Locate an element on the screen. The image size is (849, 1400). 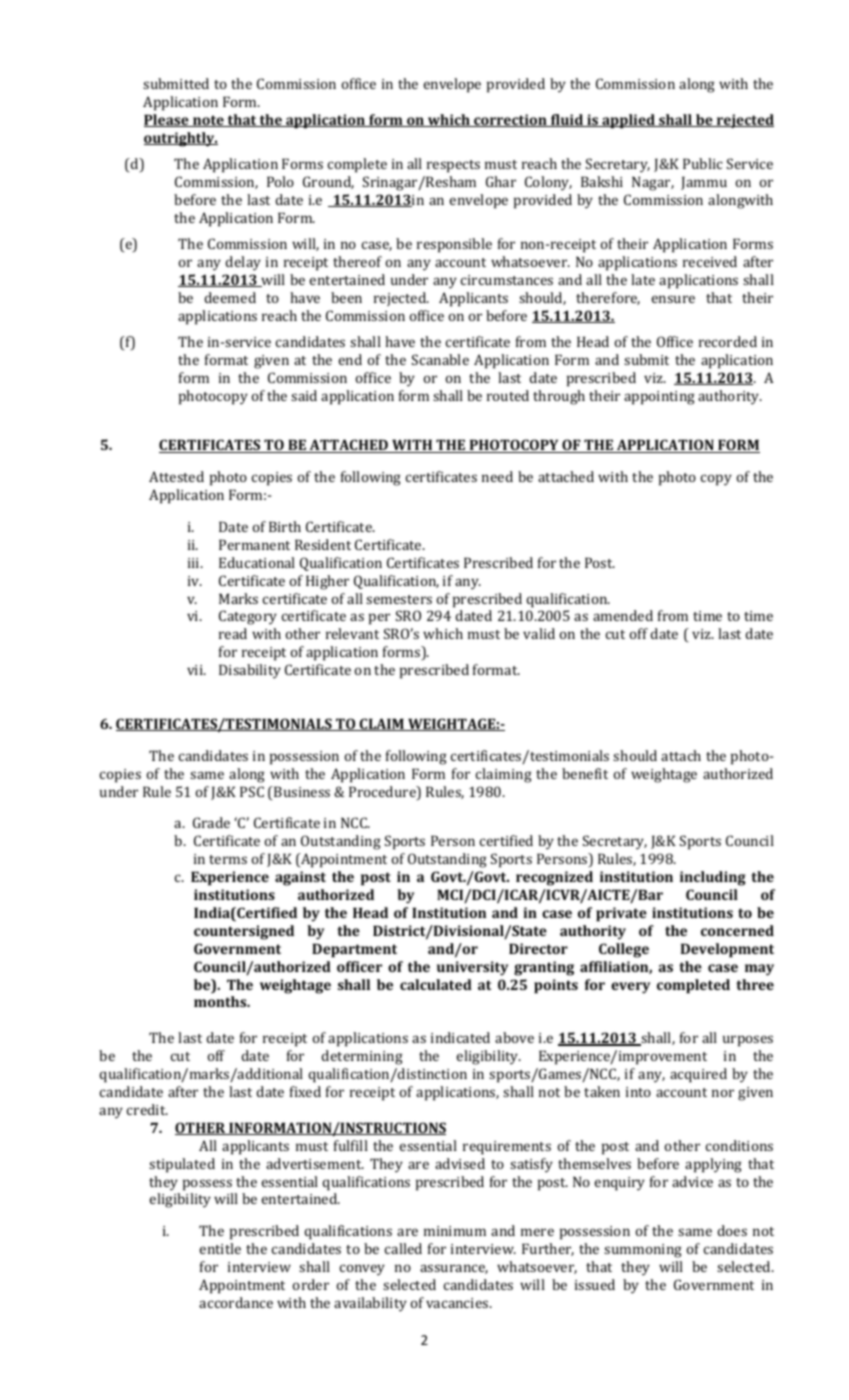
respects is located at coordinates (453, 166).
